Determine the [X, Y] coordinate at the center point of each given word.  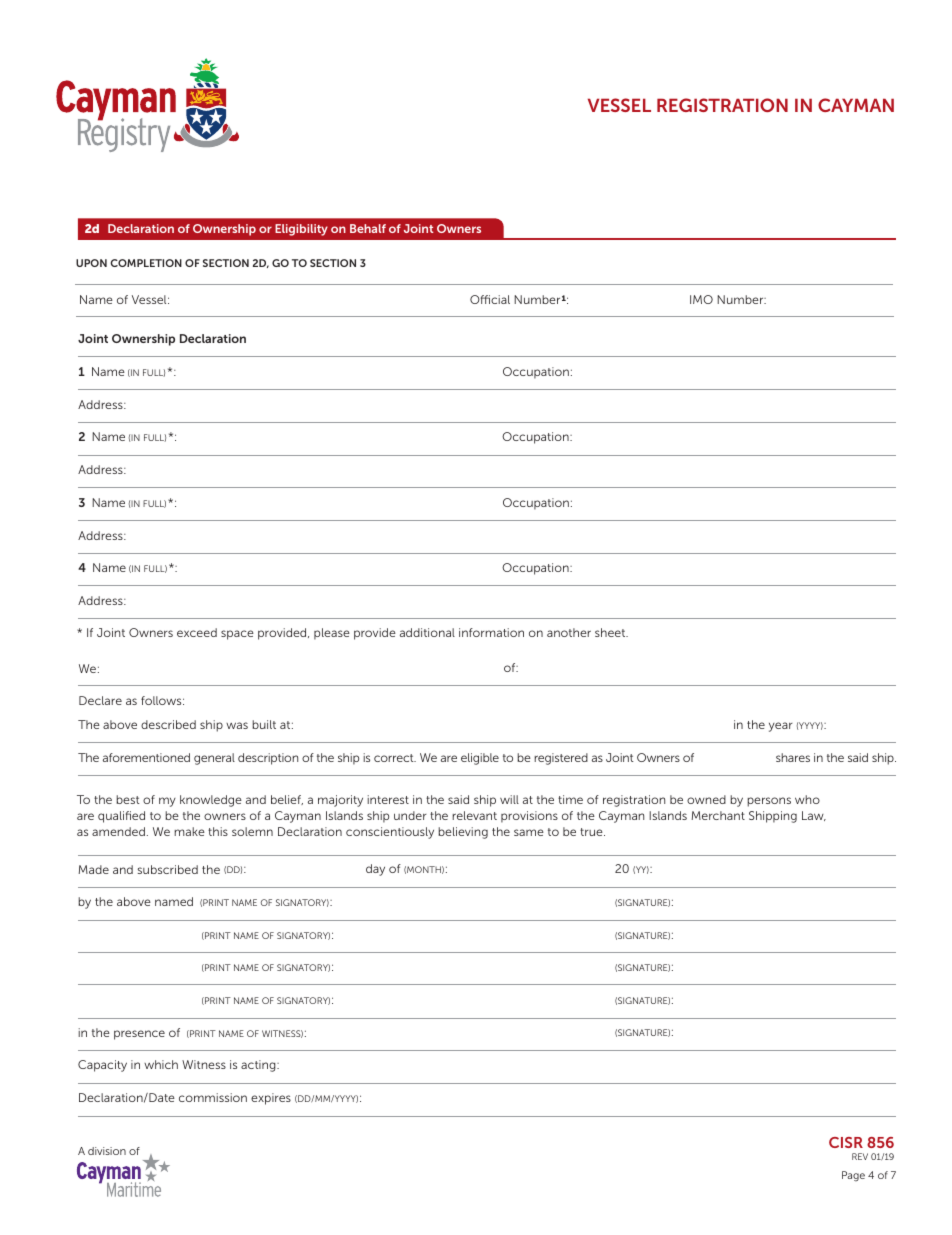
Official [490, 299]
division [107, 1151]
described [168, 724]
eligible [480, 759]
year [781, 727]
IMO [701, 299]
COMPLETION [146, 263]
